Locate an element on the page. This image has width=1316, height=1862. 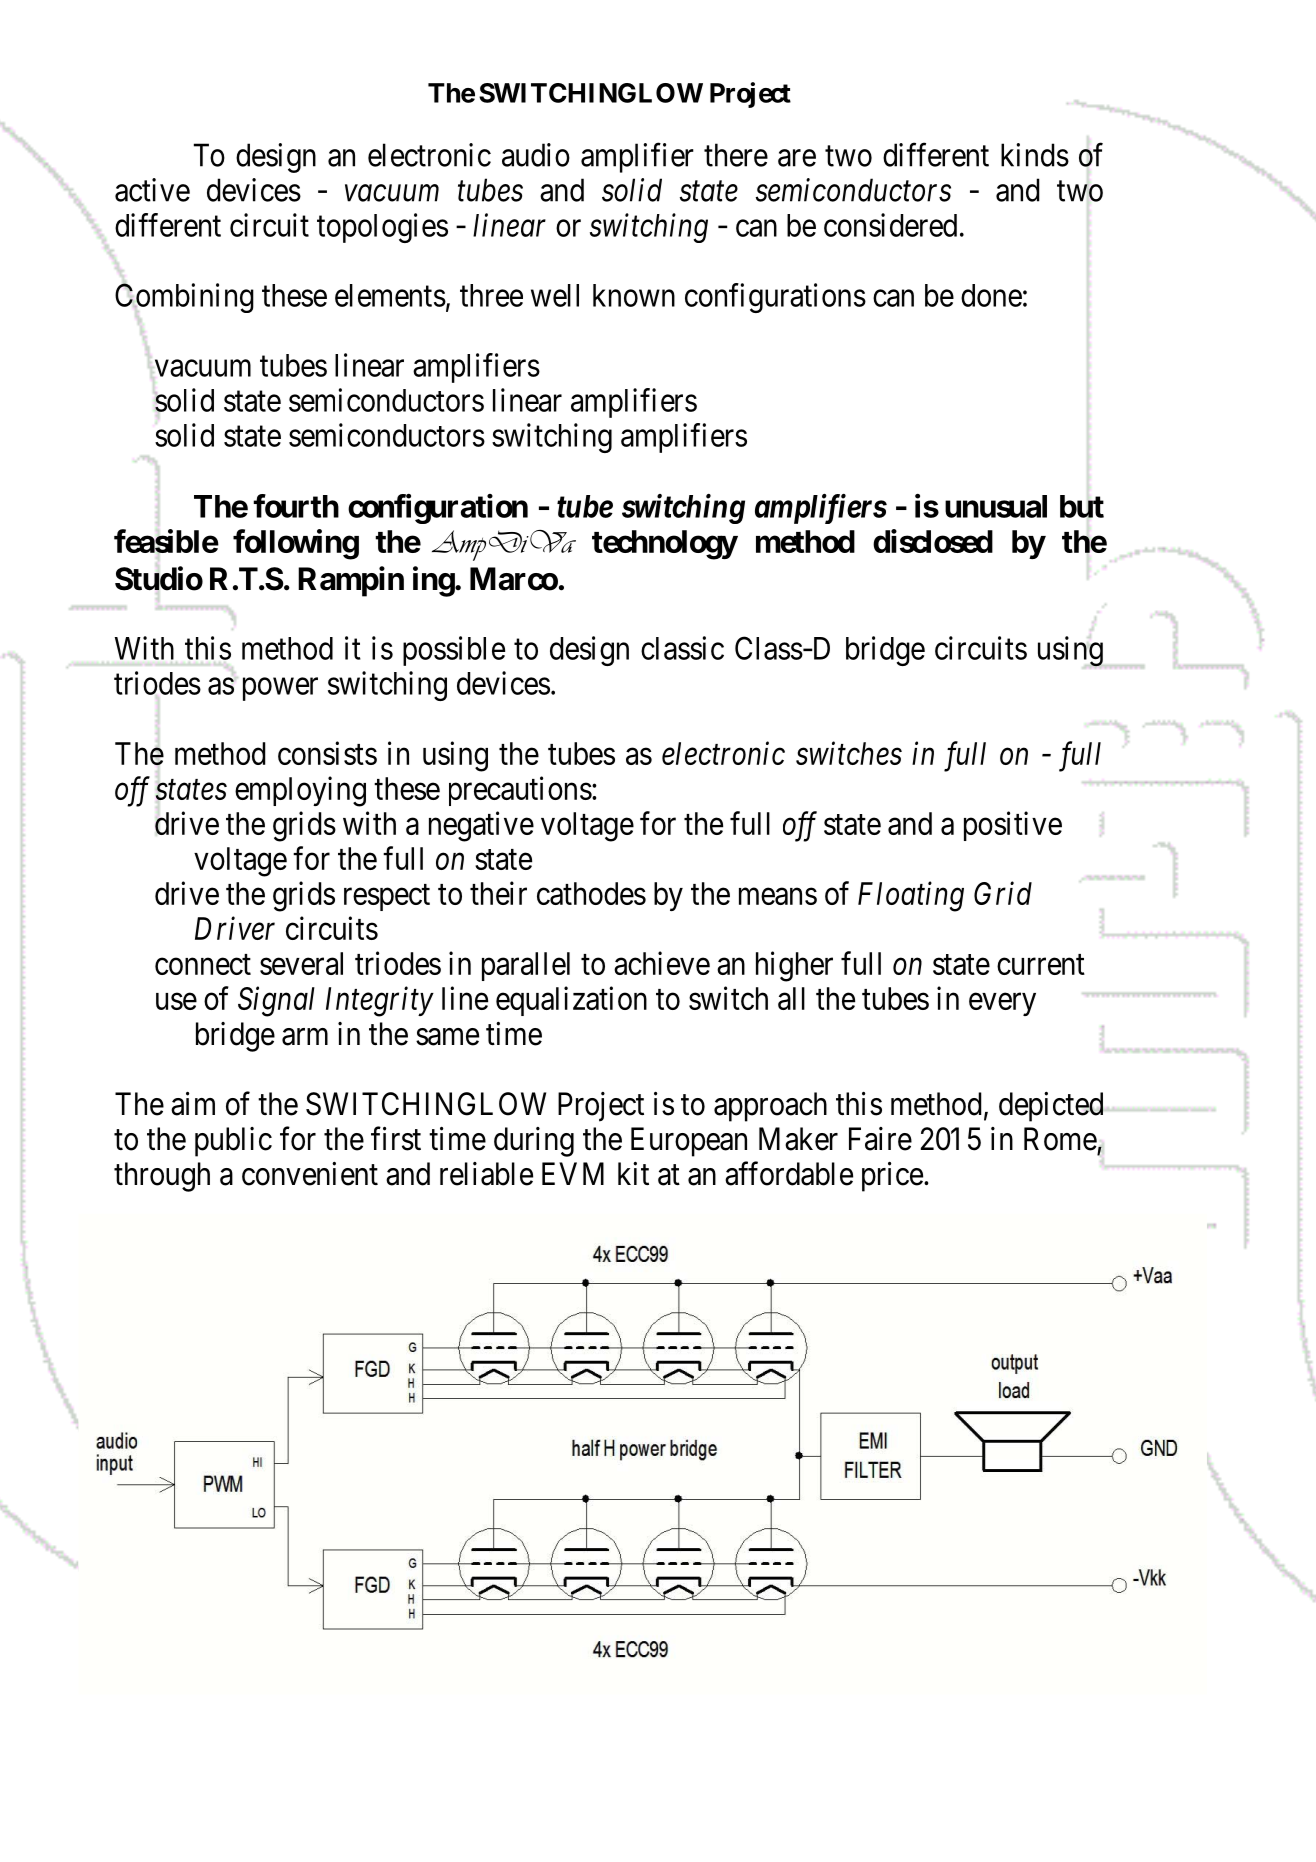
employing is located at coordinates (300, 791).
